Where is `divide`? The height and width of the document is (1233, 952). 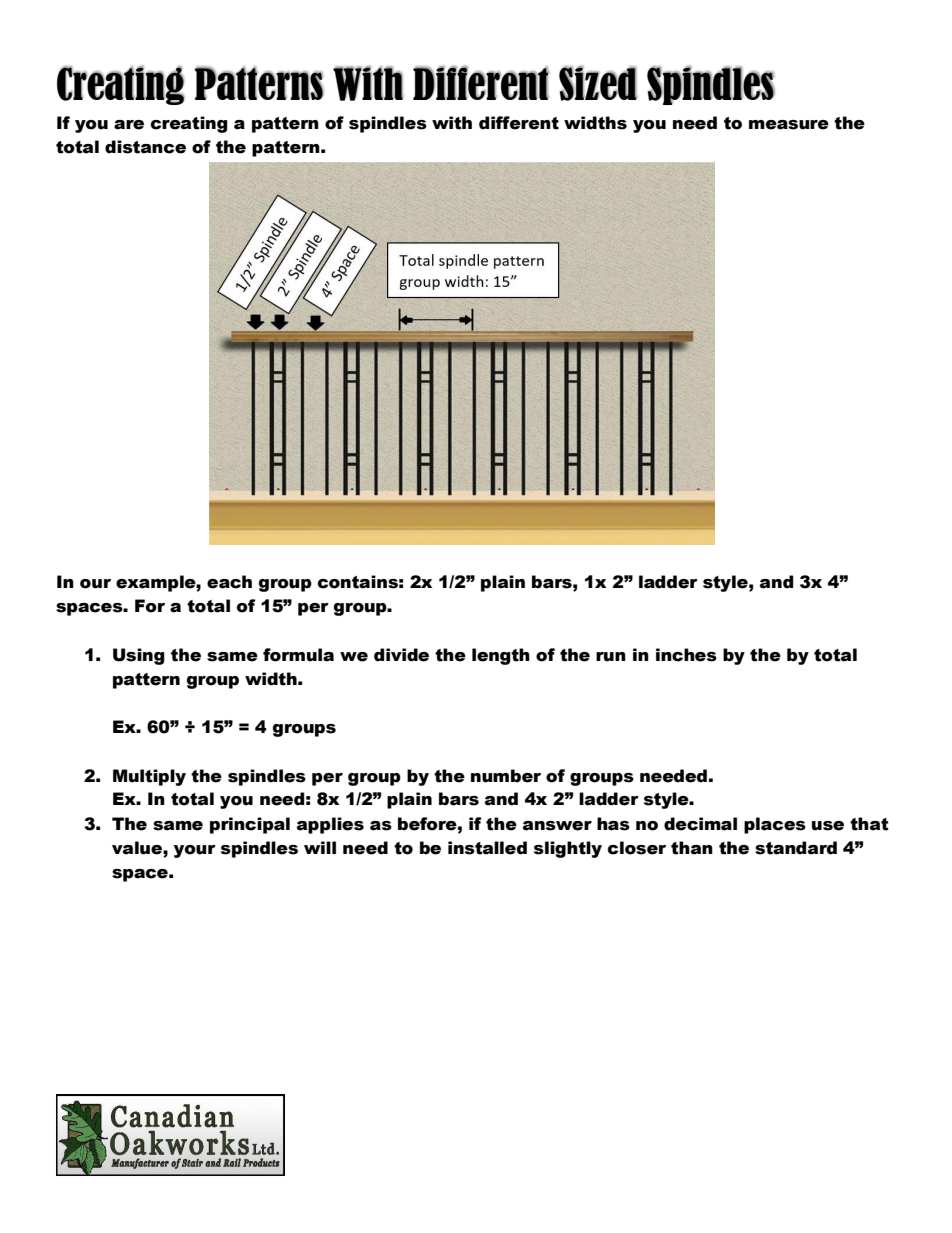 divide is located at coordinates (401, 655).
